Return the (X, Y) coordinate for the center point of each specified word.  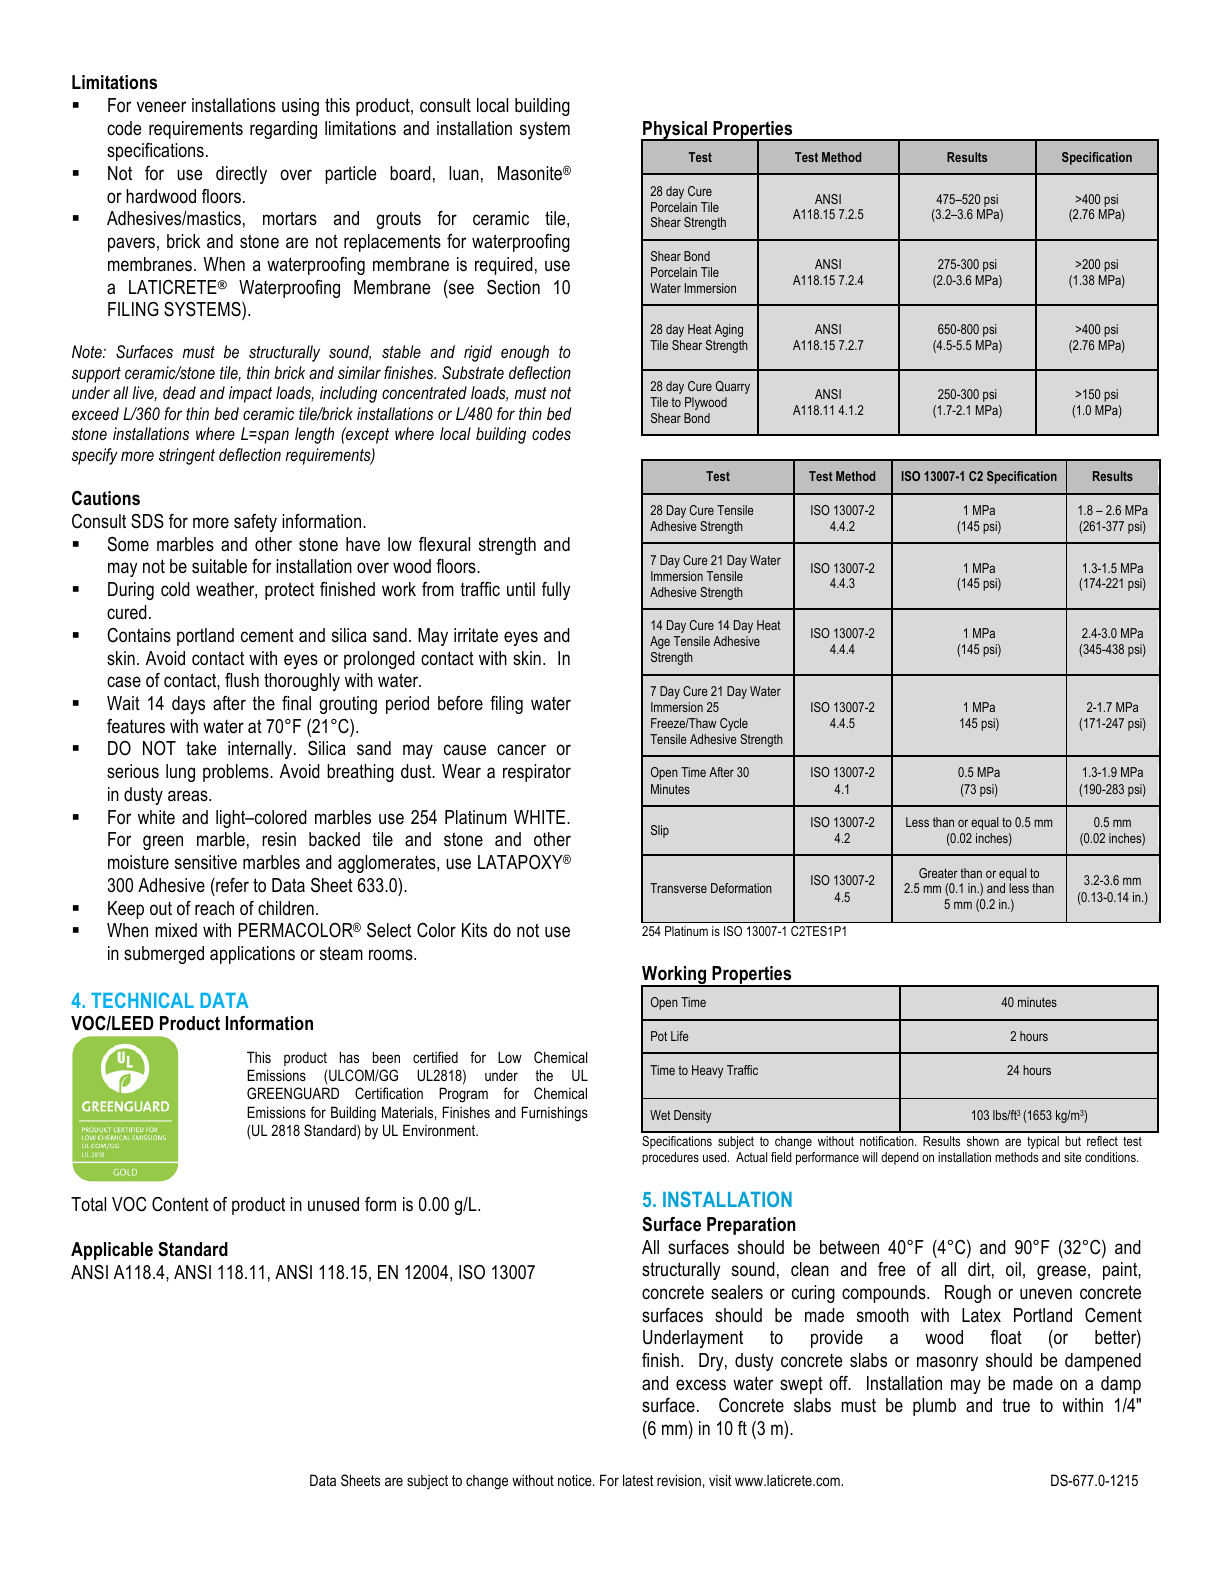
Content (180, 1204)
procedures (670, 1158)
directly (241, 175)
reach (214, 908)
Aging (729, 330)
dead (179, 392)
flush (242, 680)
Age (660, 642)
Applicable (112, 1251)
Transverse (678, 888)
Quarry (733, 387)
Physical (675, 131)
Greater (938, 873)
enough (525, 353)
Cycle (734, 724)
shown (983, 1141)
